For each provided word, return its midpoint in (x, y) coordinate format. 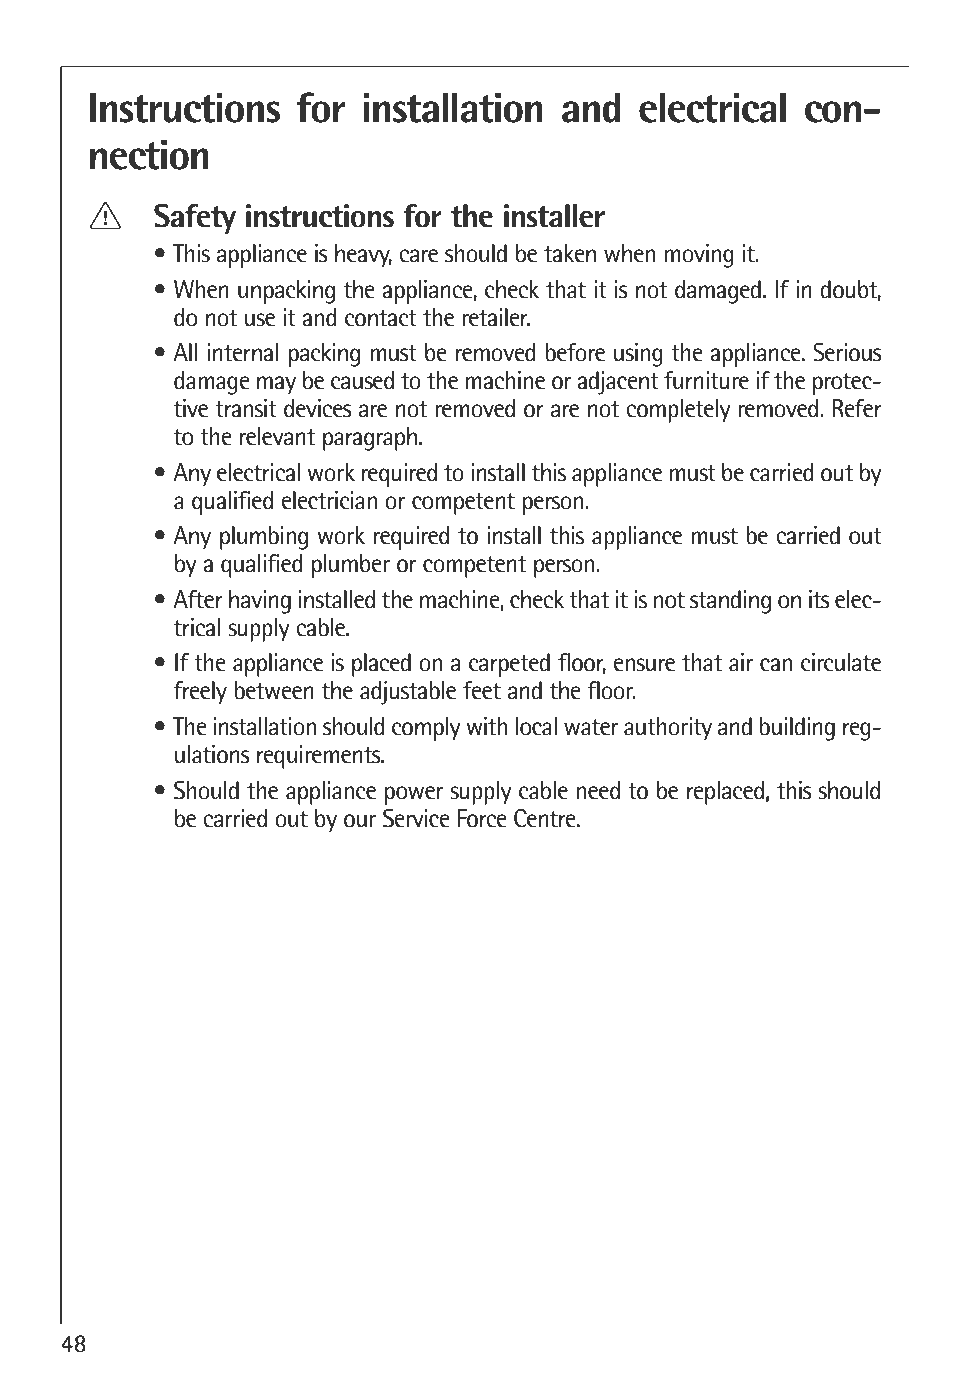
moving (699, 256)
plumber (351, 566)
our (360, 821)
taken (570, 253)
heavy (363, 255)
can (776, 665)
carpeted (509, 665)
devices (318, 408)
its (819, 599)
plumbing (264, 538)
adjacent (618, 383)
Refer (857, 408)
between (274, 690)
